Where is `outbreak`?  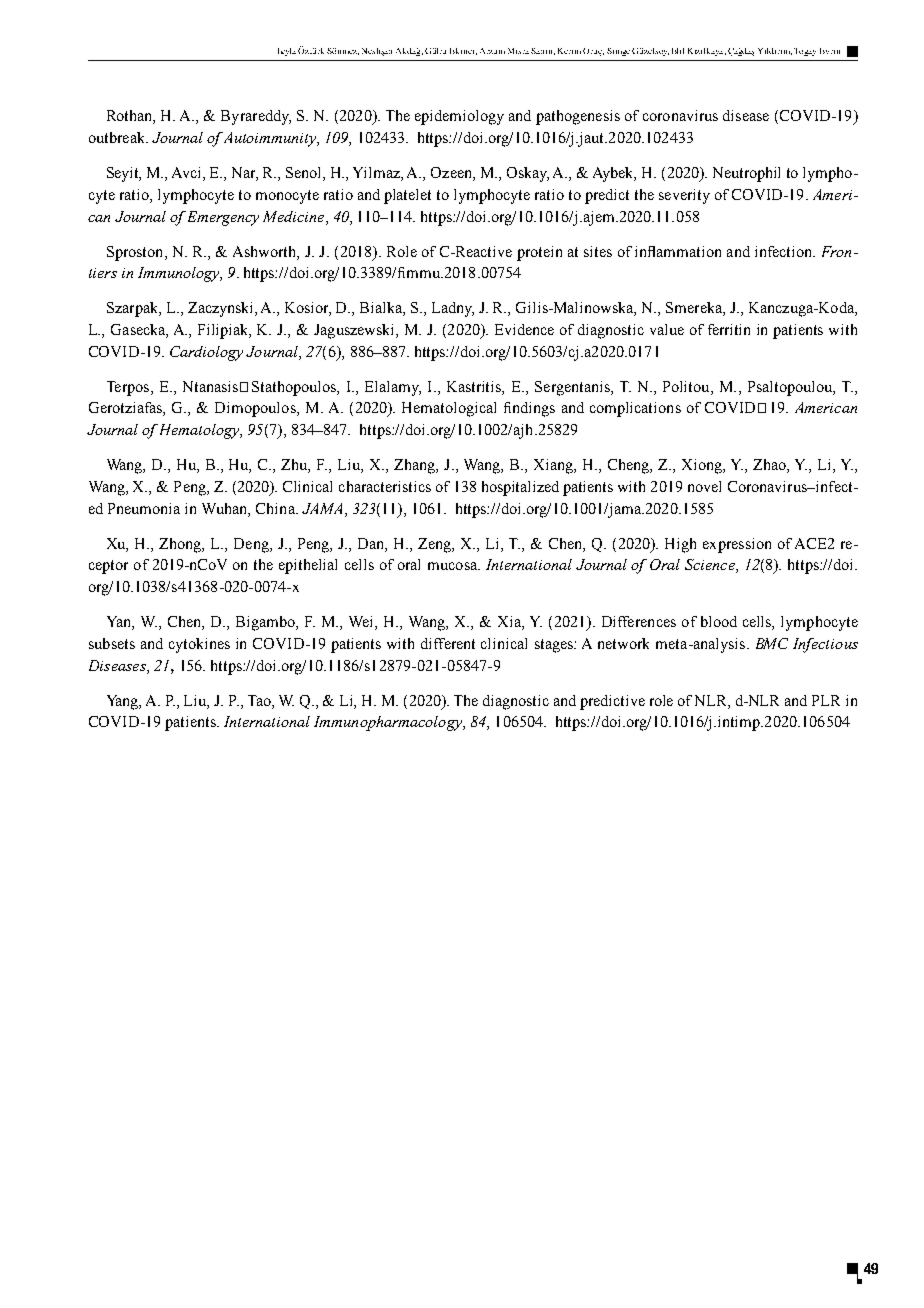 outbreak is located at coordinates (118, 137).
